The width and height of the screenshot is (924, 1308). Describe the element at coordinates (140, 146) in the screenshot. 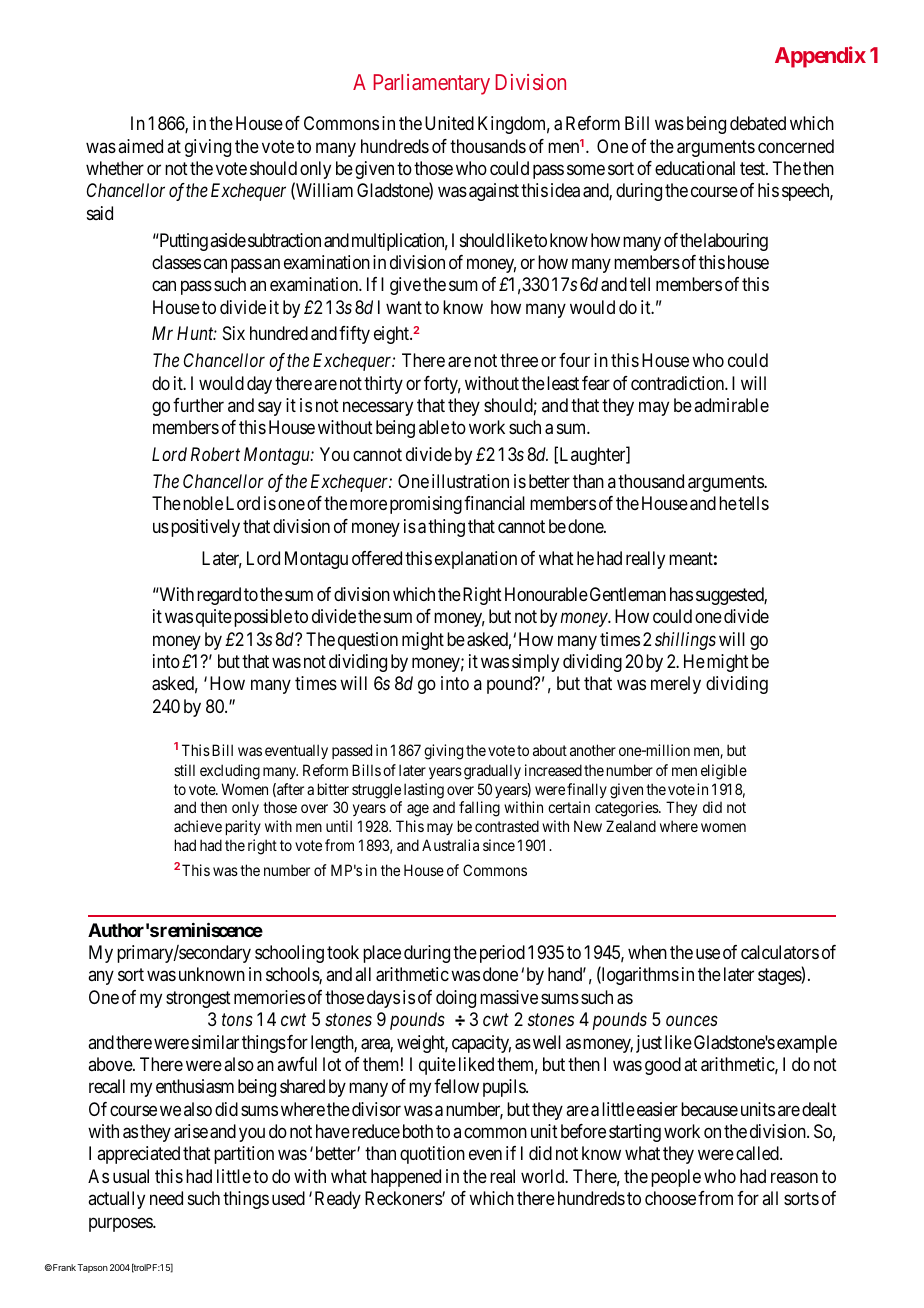

I see `aimed` at that location.
